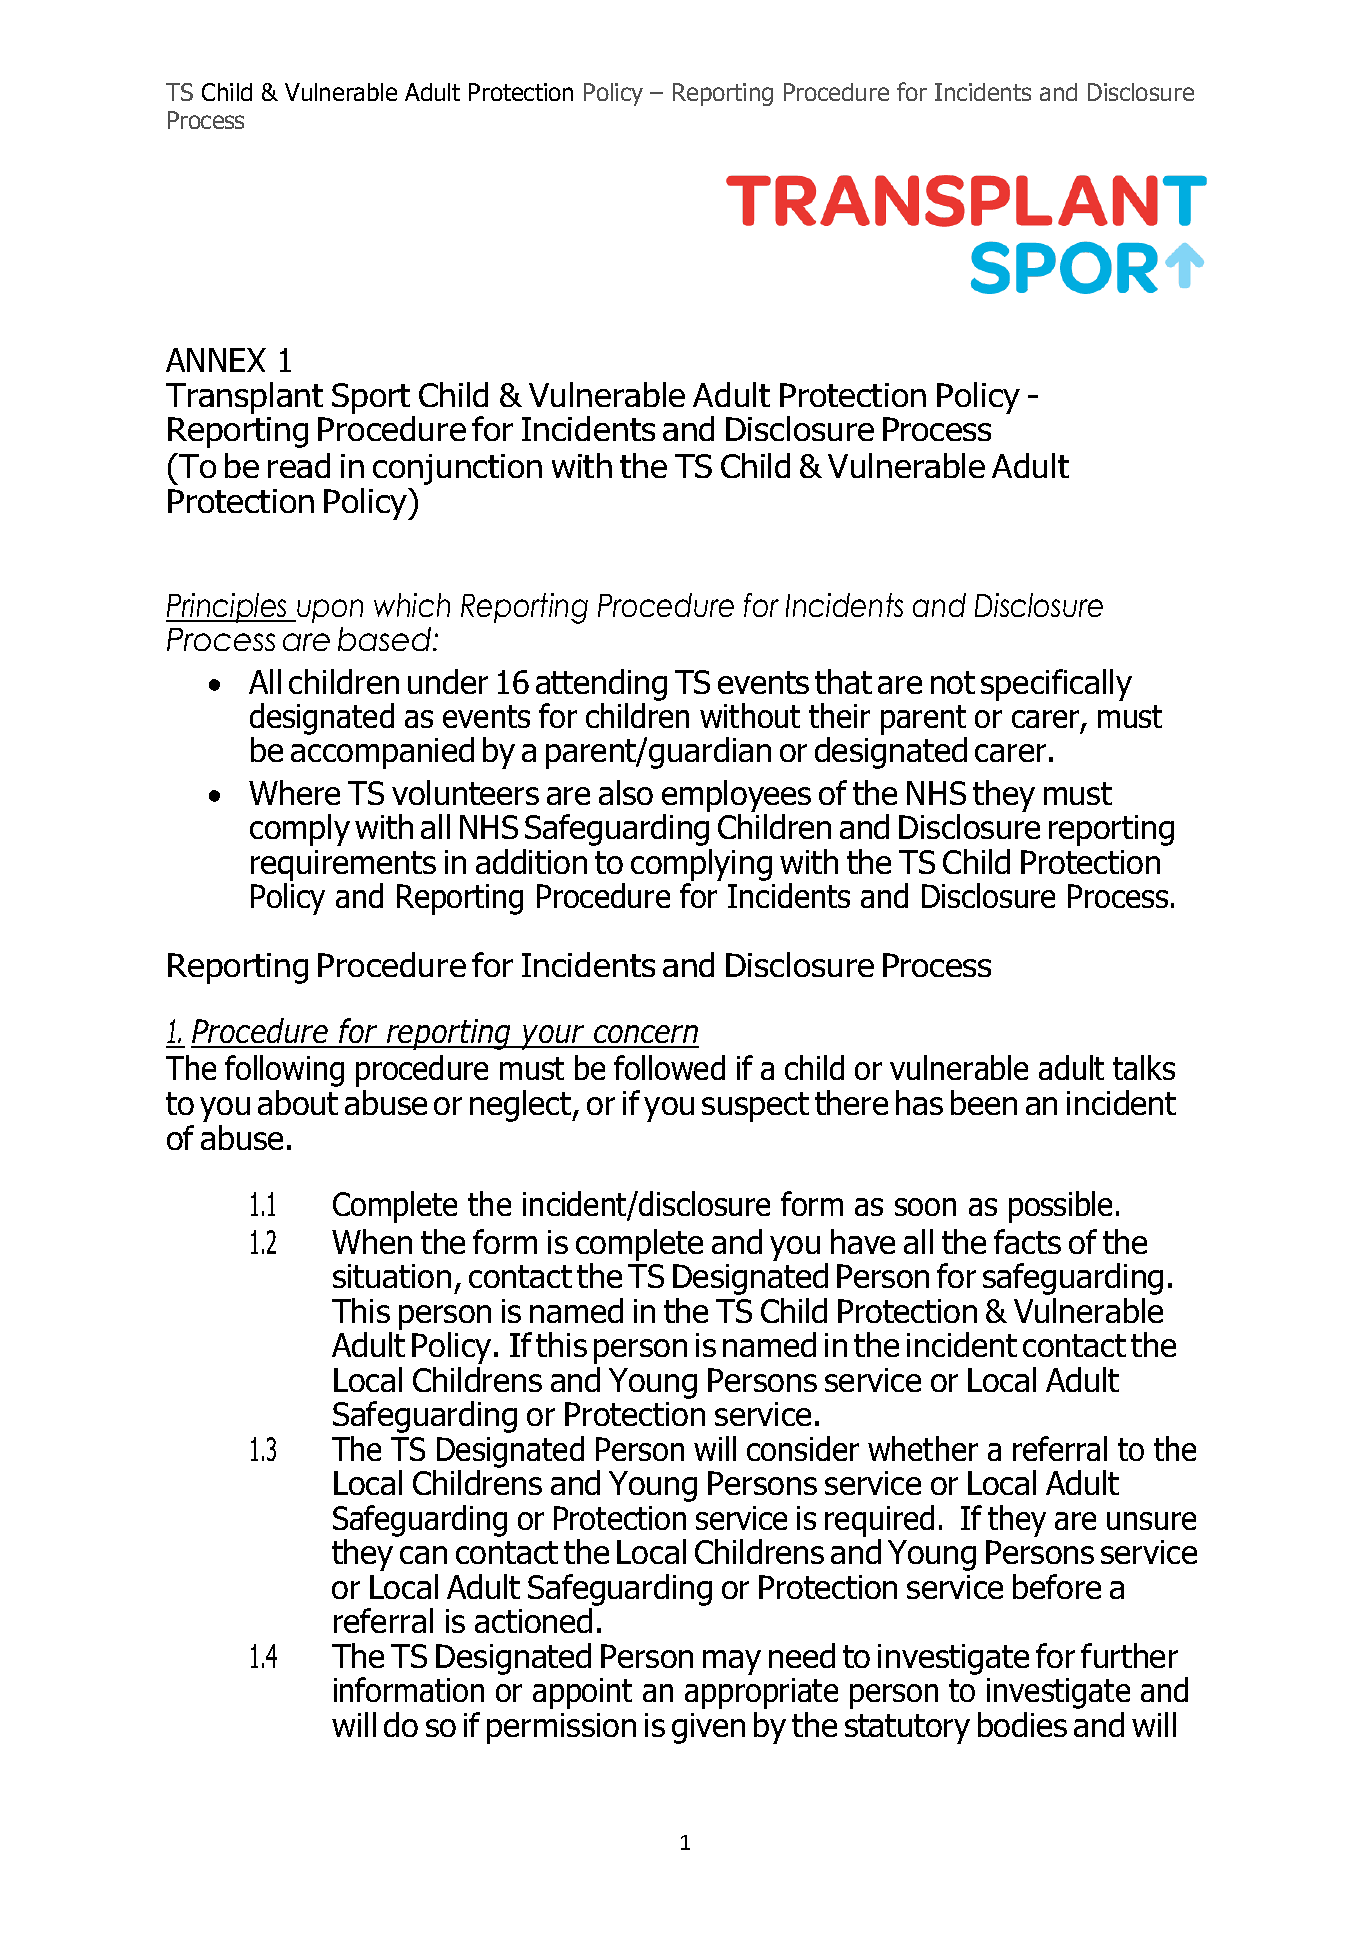  I want to click on attending, so click(601, 685).
